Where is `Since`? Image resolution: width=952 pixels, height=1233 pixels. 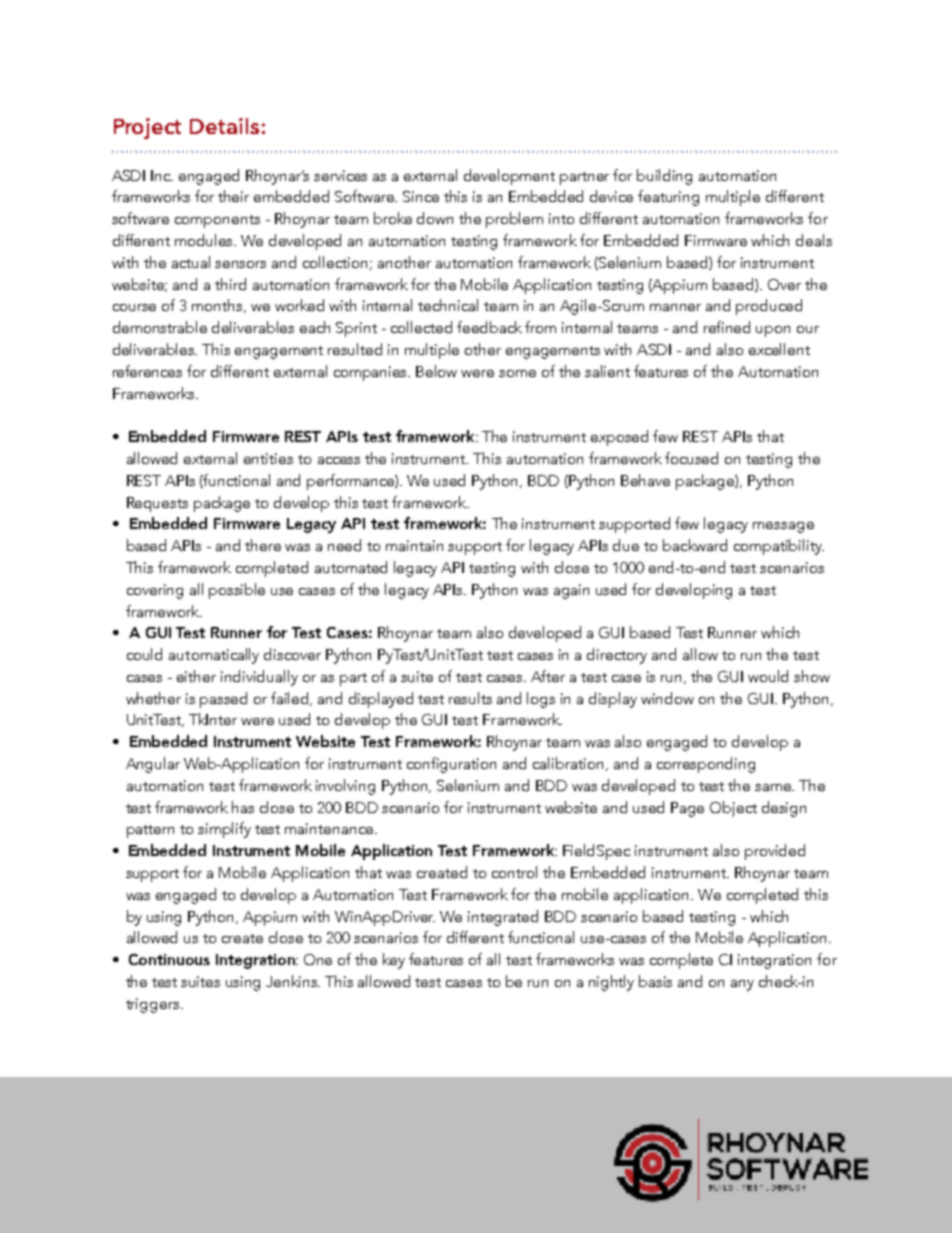
Since is located at coordinates (421, 196).
